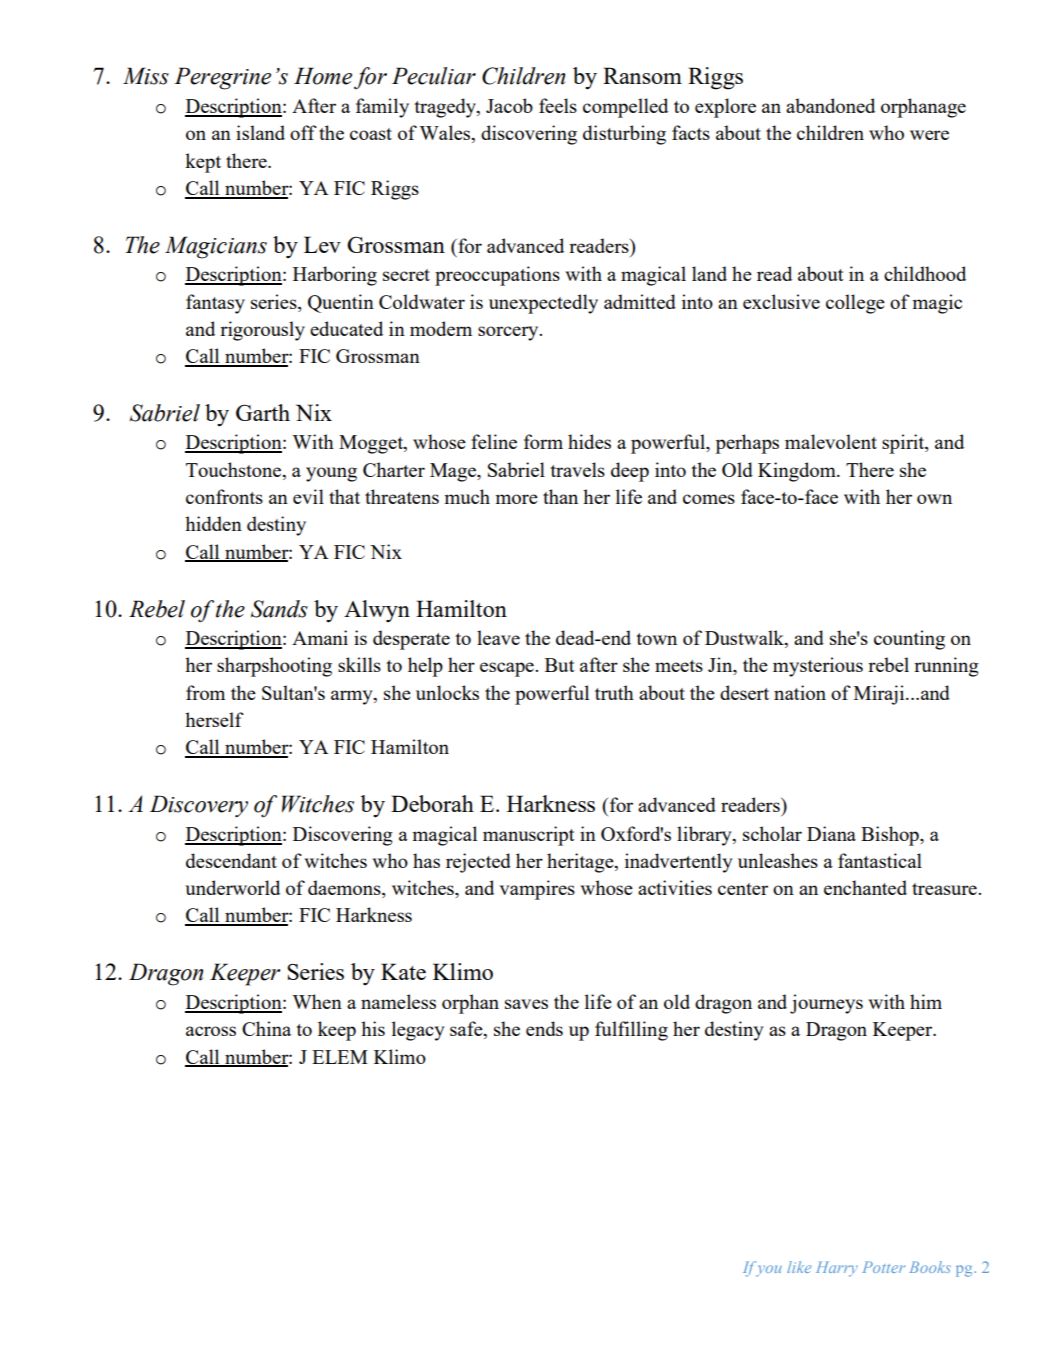 The image size is (1052, 1362). Describe the element at coordinates (560, 496) in the screenshot. I see `than` at that location.
